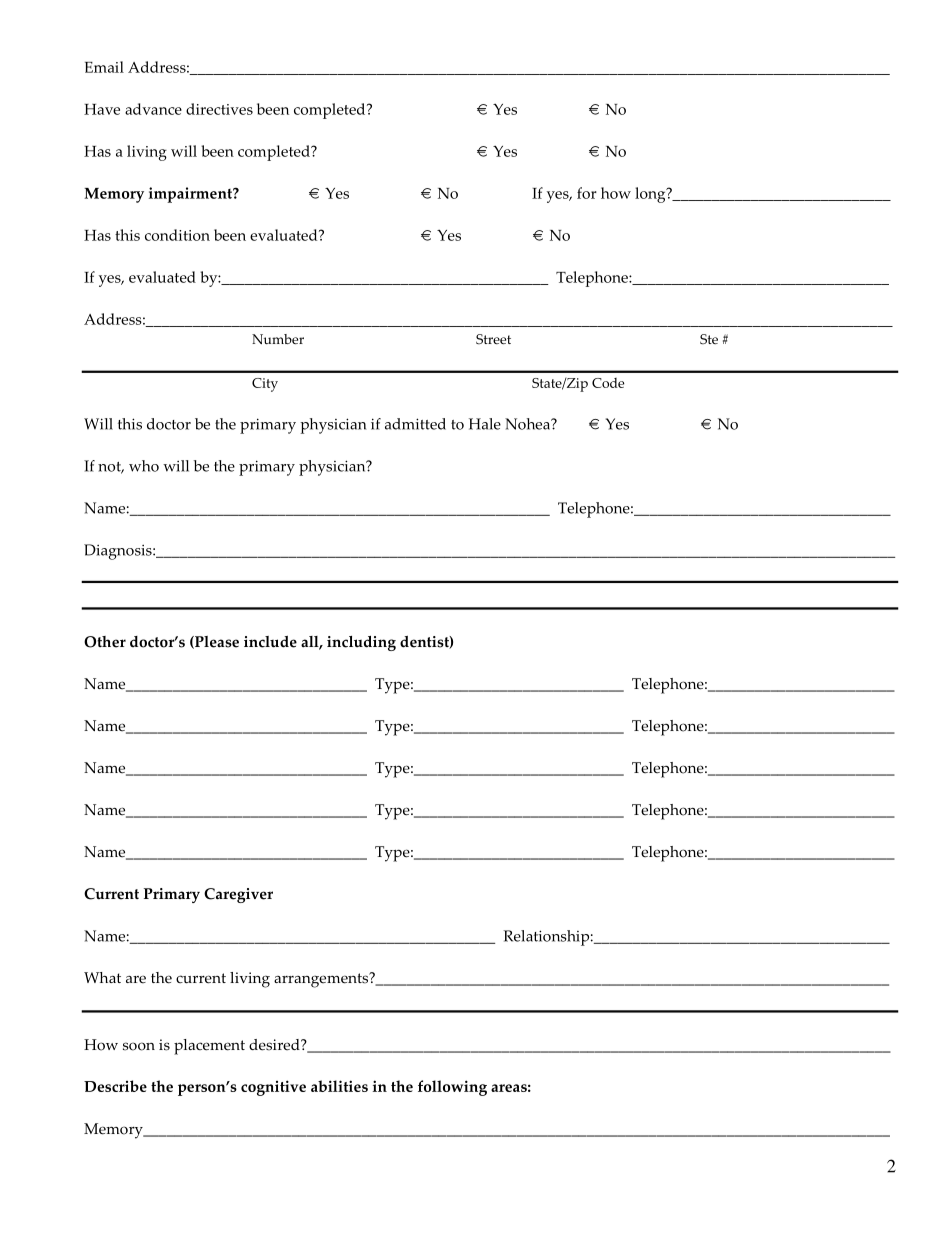 This screenshot has width=952, height=1233. What do you see at coordinates (278, 339) in the screenshot?
I see `Number` at bounding box center [278, 339].
